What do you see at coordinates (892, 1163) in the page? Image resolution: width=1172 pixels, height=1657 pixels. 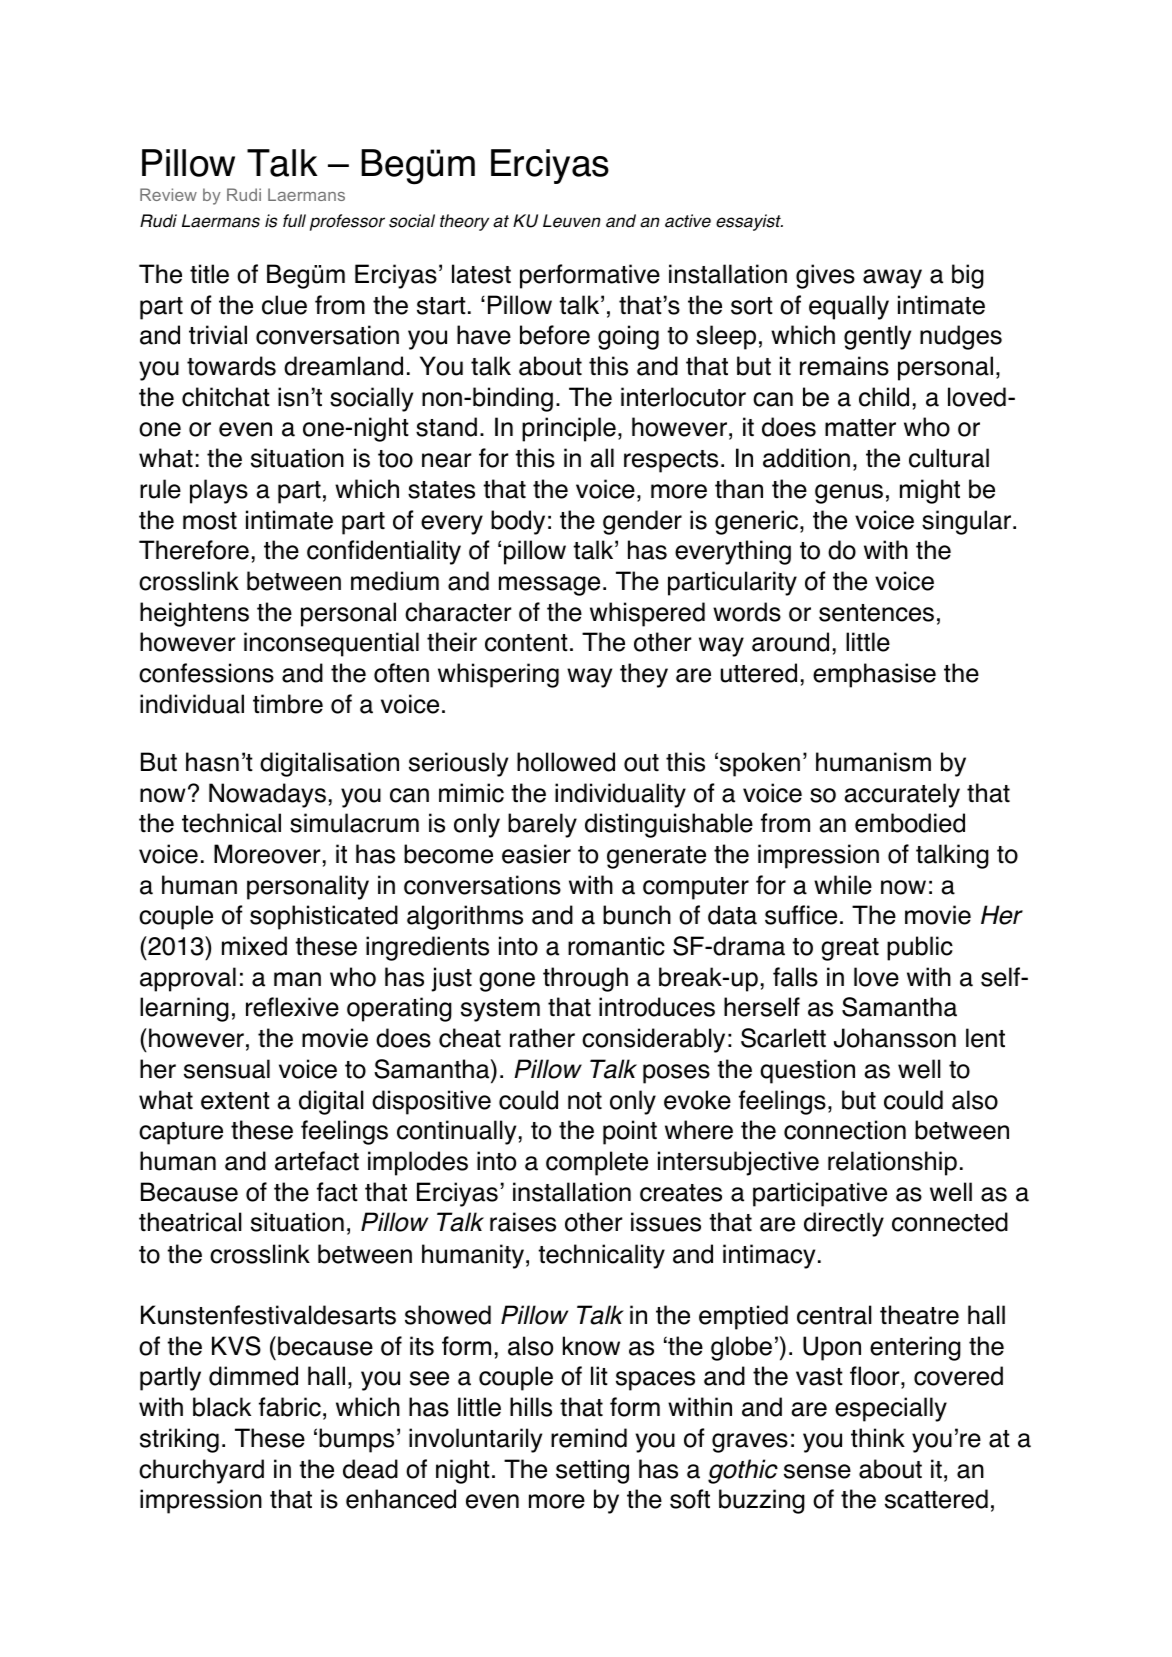 I see `relationship` at bounding box center [892, 1163].
